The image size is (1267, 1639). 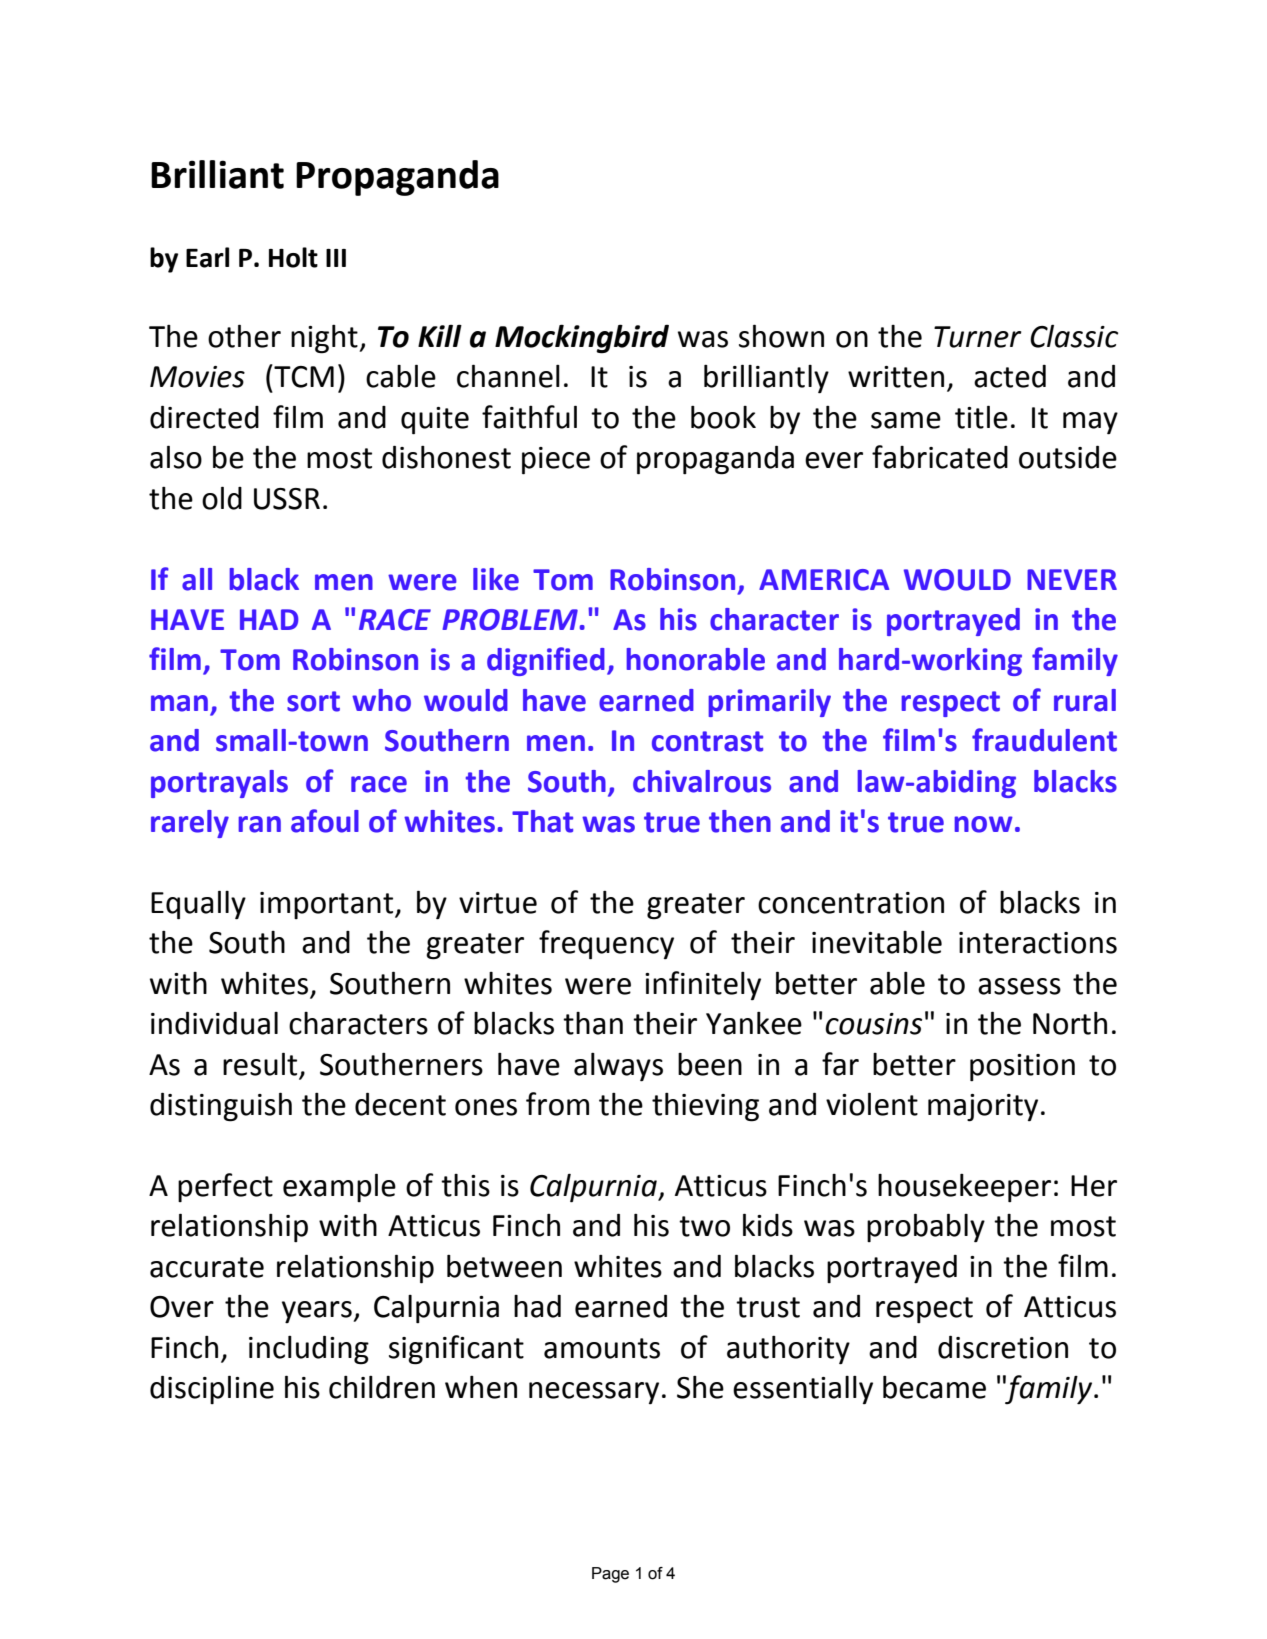 What do you see at coordinates (293, 257) in the screenshot?
I see `Holt` at bounding box center [293, 257].
